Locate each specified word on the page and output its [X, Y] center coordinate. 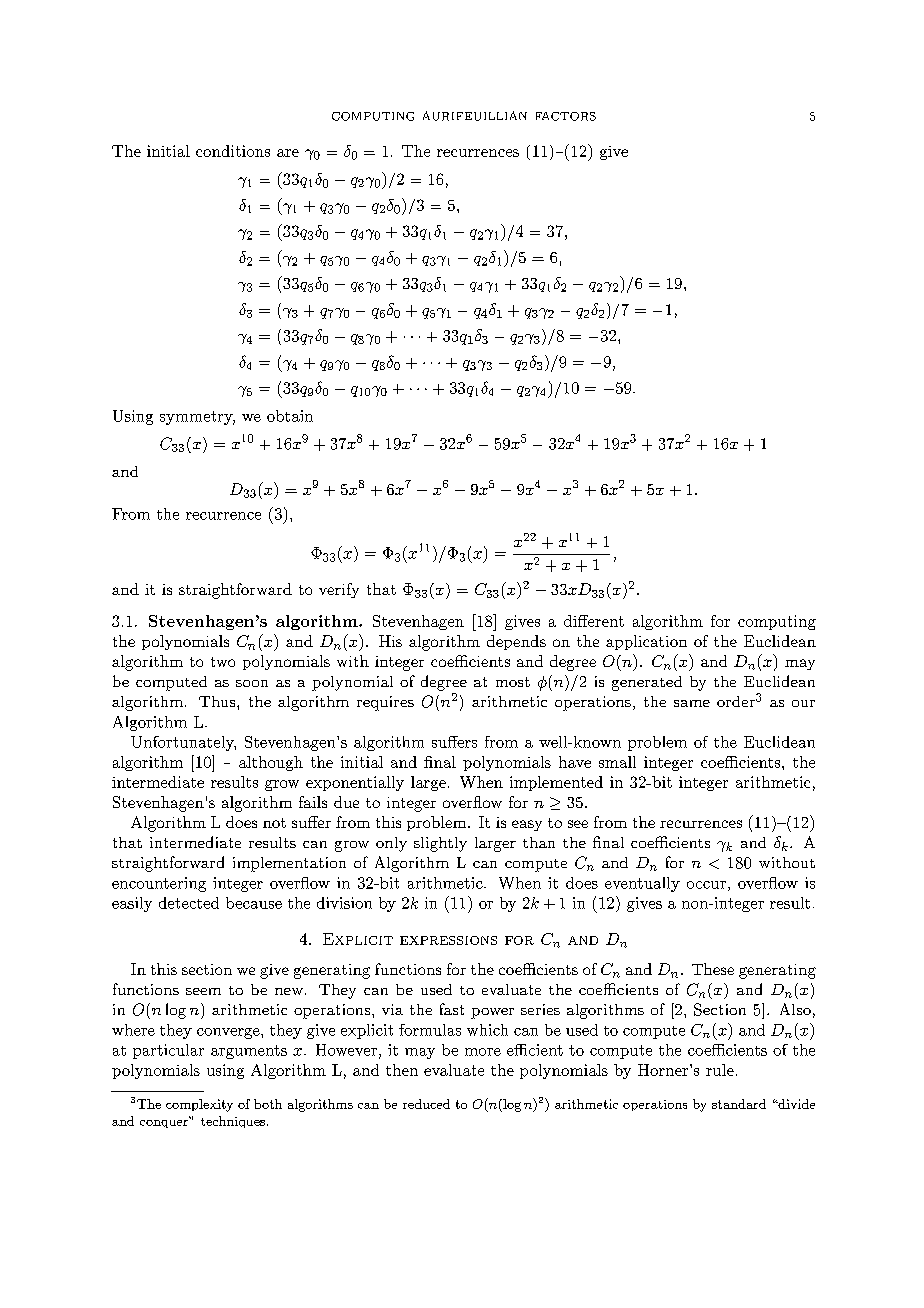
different [594, 621]
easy [527, 825]
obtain [290, 416]
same [692, 703]
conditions [233, 151]
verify [339, 590]
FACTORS [566, 116]
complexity [199, 1105]
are [288, 153]
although [271, 763]
